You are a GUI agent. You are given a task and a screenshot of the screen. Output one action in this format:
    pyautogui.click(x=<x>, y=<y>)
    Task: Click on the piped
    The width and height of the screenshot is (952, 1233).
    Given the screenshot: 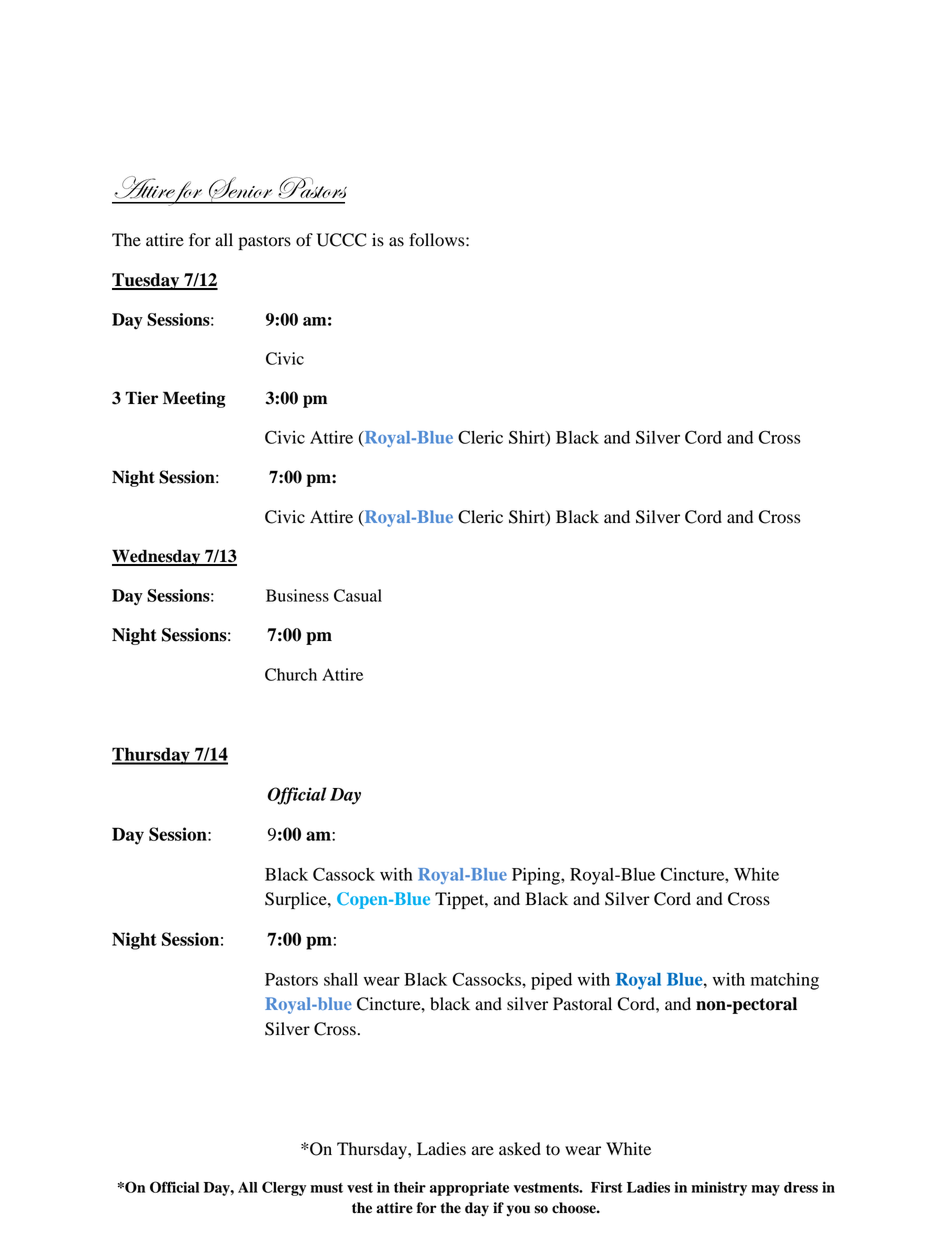 What is the action you would take?
    pyautogui.click(x=551, y=981)
